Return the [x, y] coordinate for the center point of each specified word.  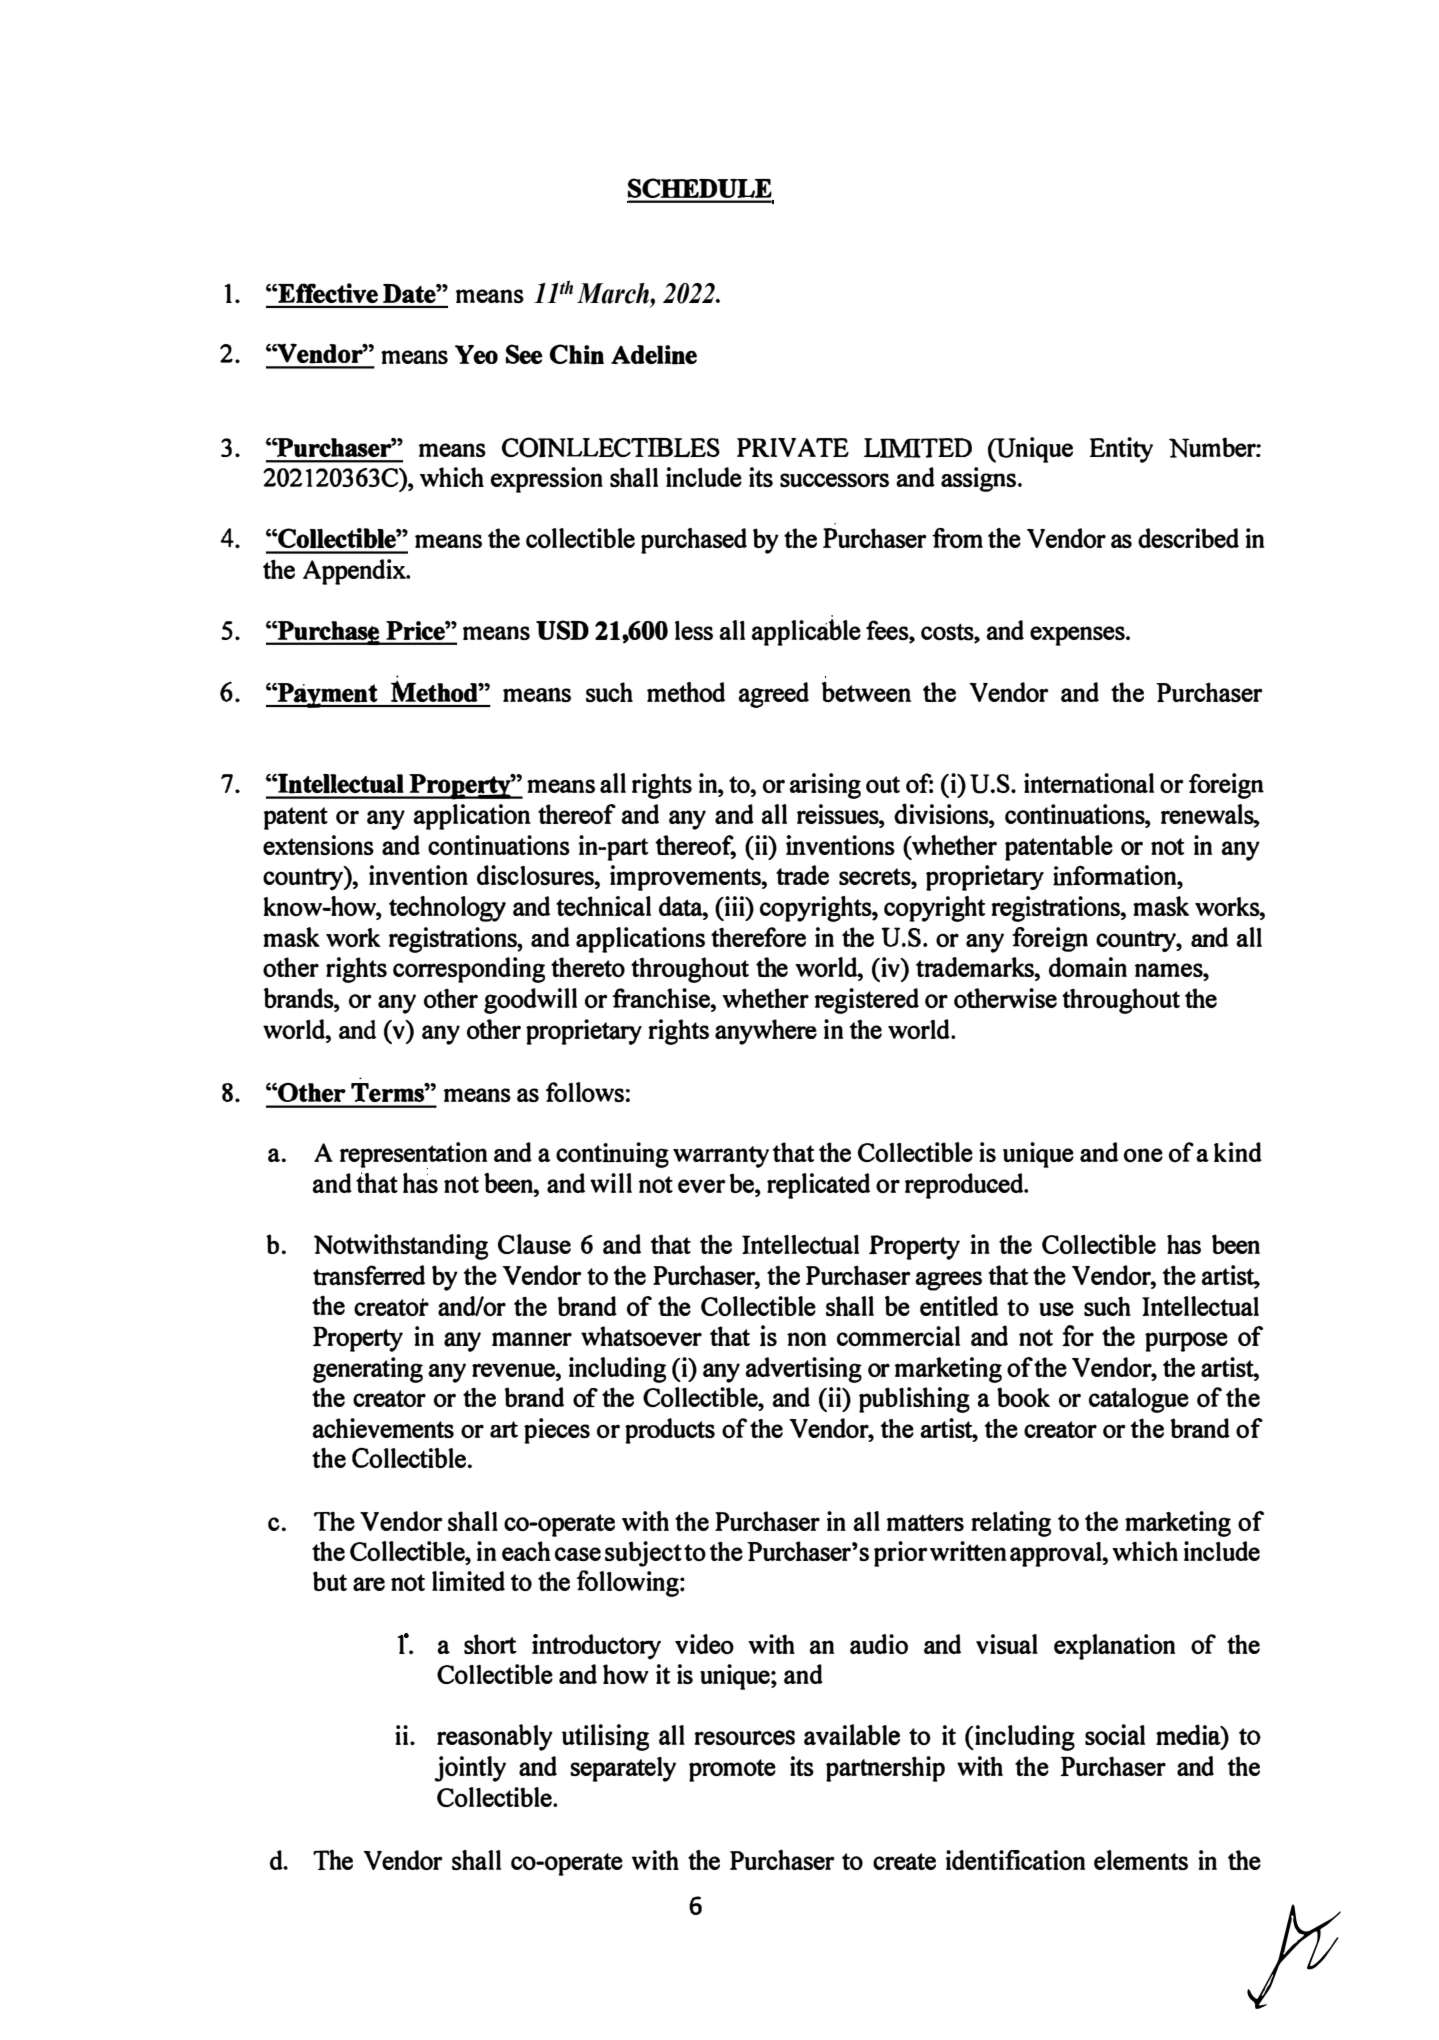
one [1143, 1155]
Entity [1121, 450]
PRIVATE [793, 447]
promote [732, 1770]
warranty [721, 1157]
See [524, 354]
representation [413, 1156]
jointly [470, 1769]
